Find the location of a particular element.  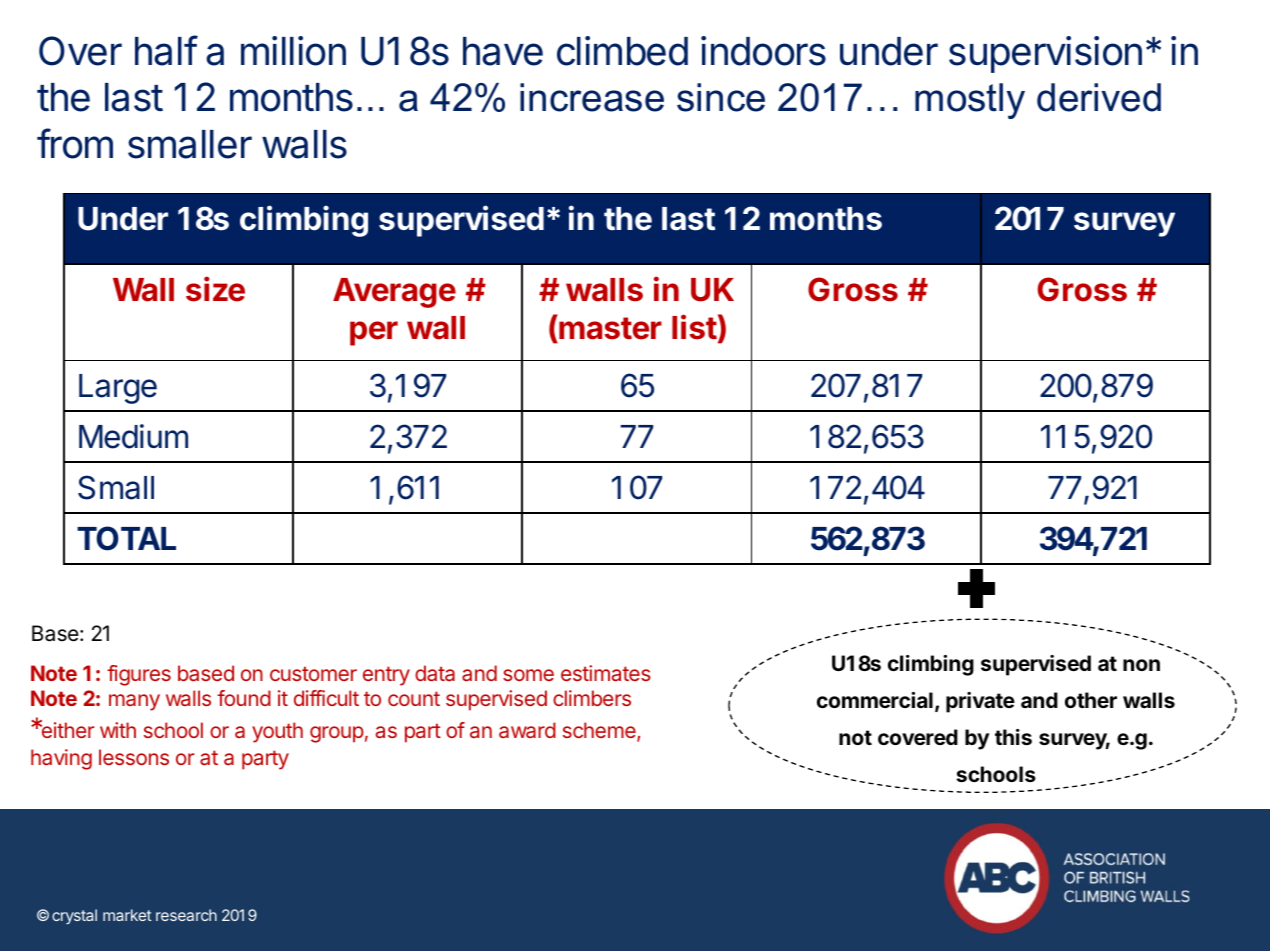

Medium is located at coordinates (133, 436).
